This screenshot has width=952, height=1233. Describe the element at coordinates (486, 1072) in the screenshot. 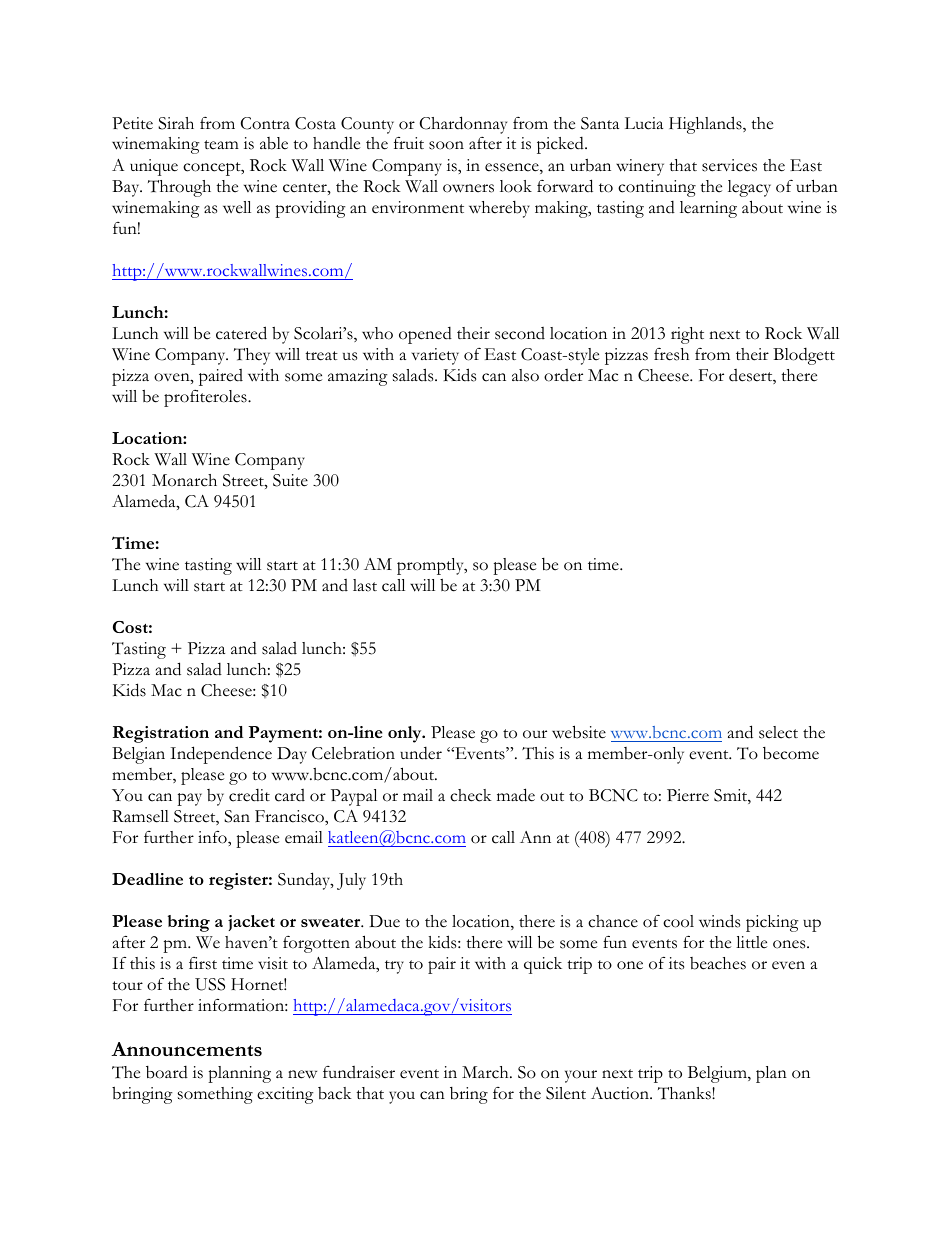

I see `March` at that location.
